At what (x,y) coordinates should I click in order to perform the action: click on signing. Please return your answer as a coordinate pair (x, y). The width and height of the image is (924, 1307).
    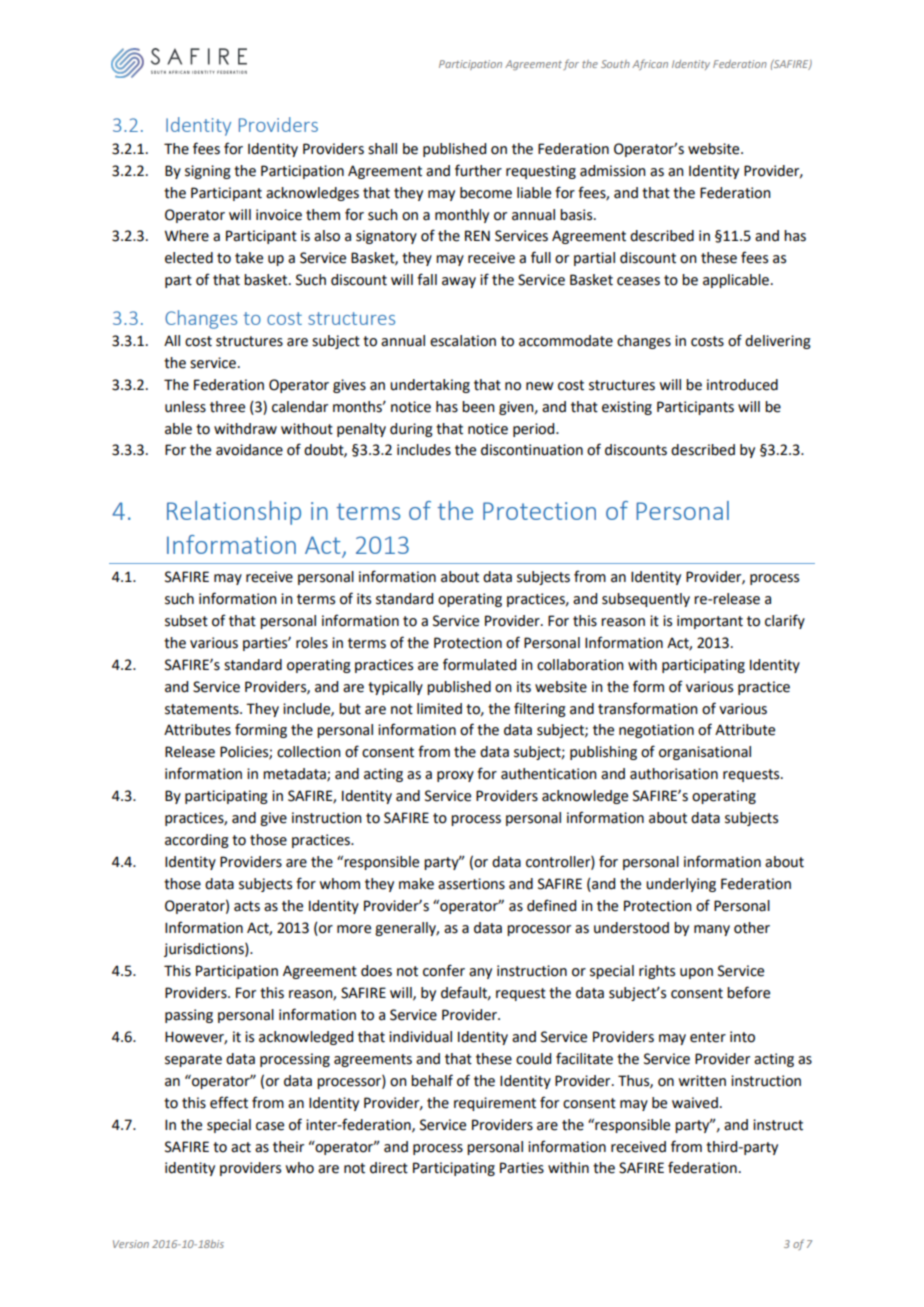
    Looking at the image, I should click on (208, 172).
